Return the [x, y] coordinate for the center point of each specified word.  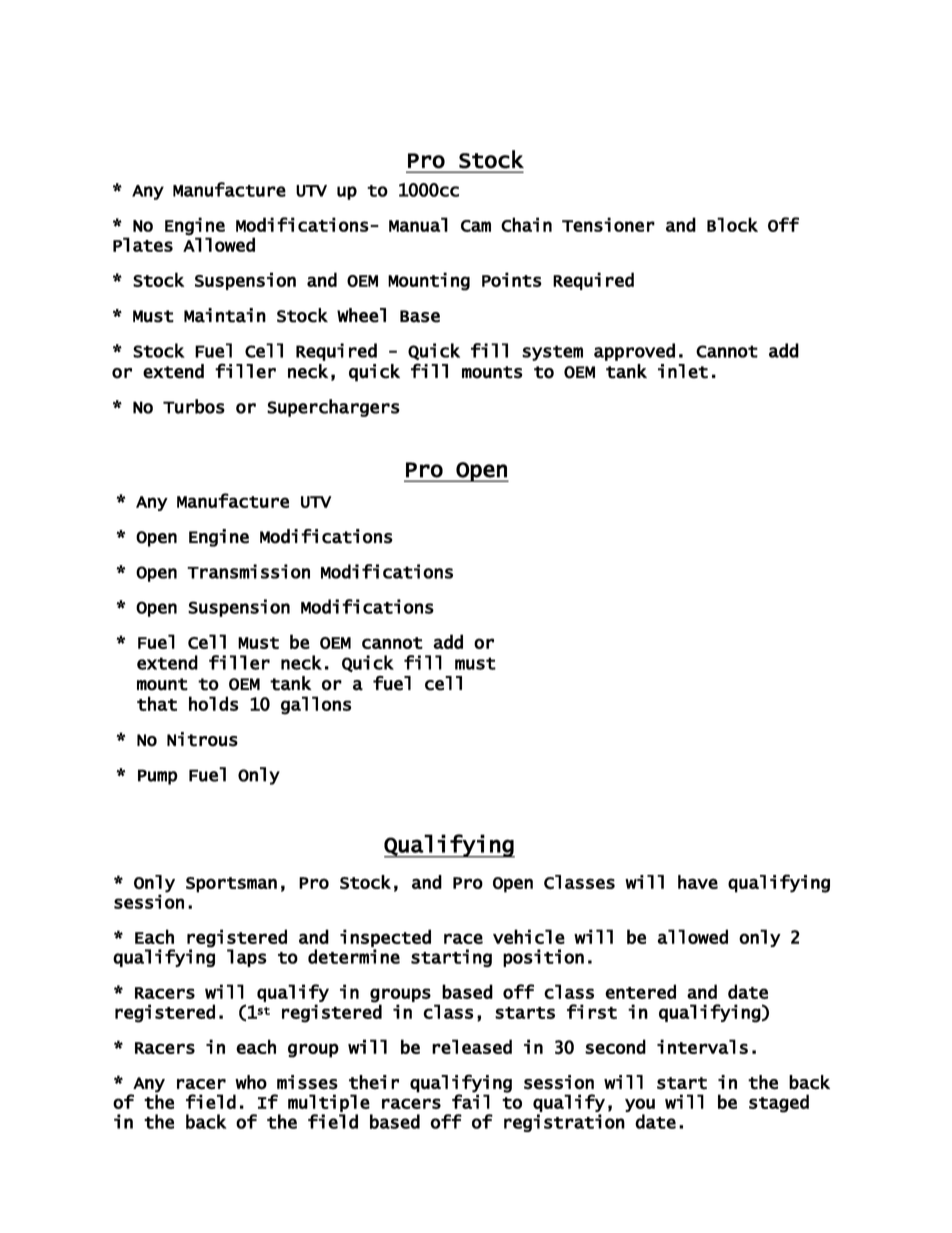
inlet [683, 371]
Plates [143, 244]
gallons [316, 705]
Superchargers [333, 408]
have [698, 882]
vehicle [529, 936]
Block [732, 224]
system [552, 353]
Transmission [248, 571]
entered [640, 991]
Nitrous [202, 739]
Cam [476, 226]
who [251, 1082]
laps [247, 958]
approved [634, 352]
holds [214, 703]
